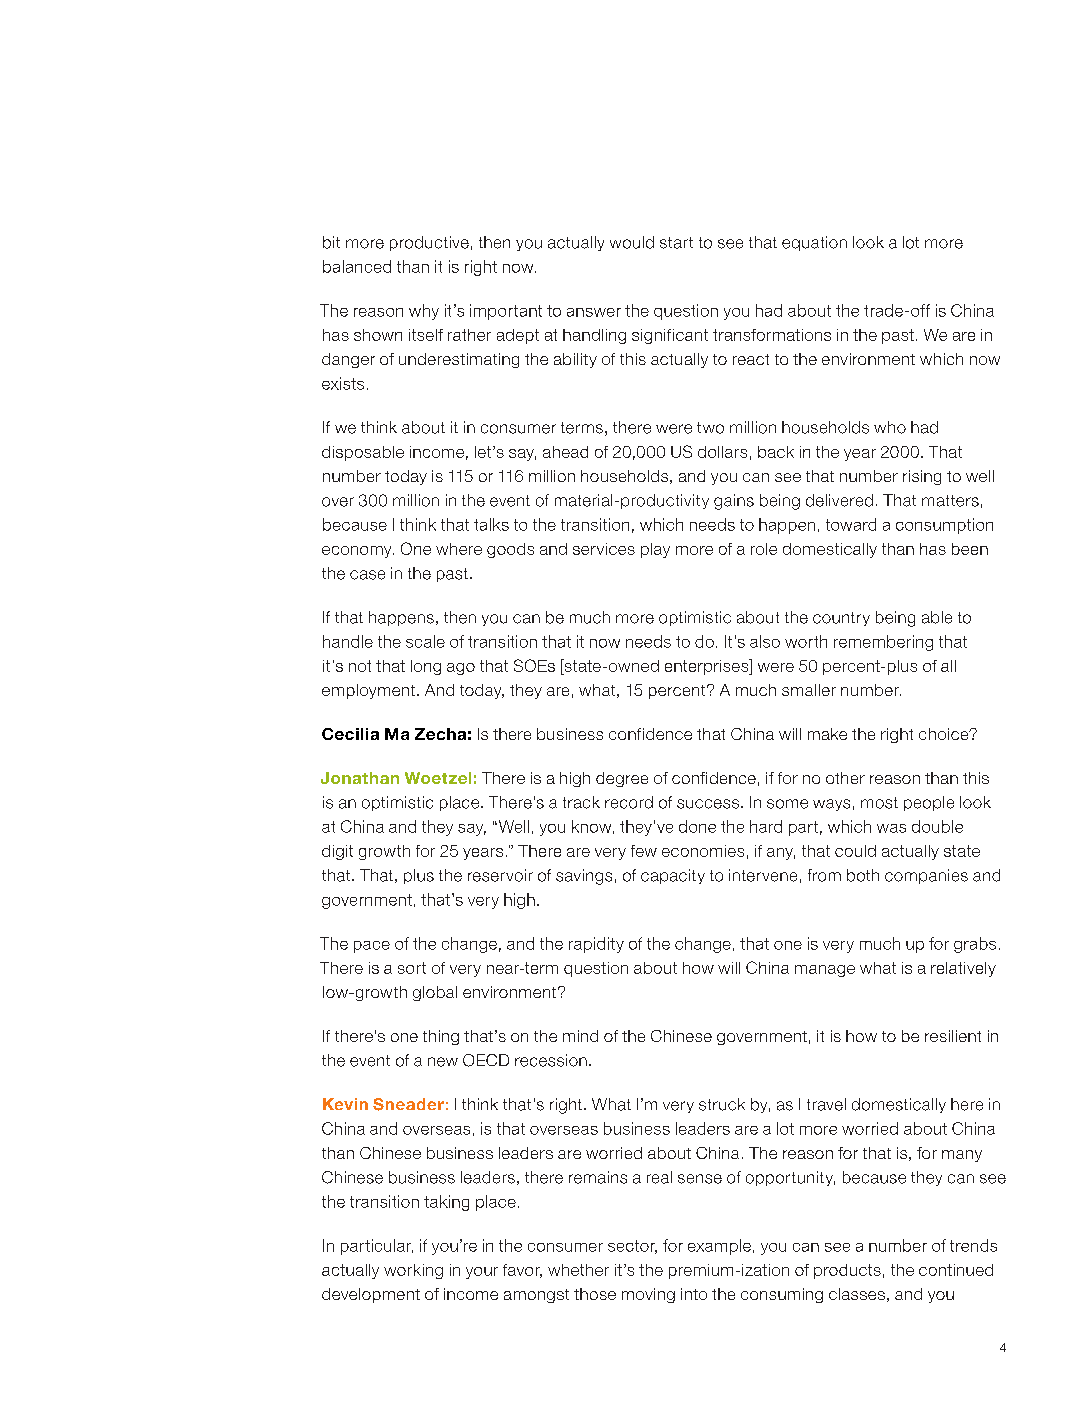 Image resolution: width=1092 pixels, height=1404 pixels. Describe the element at coordinates (413, 1271) in the screenshot. I see `working` at that location.
